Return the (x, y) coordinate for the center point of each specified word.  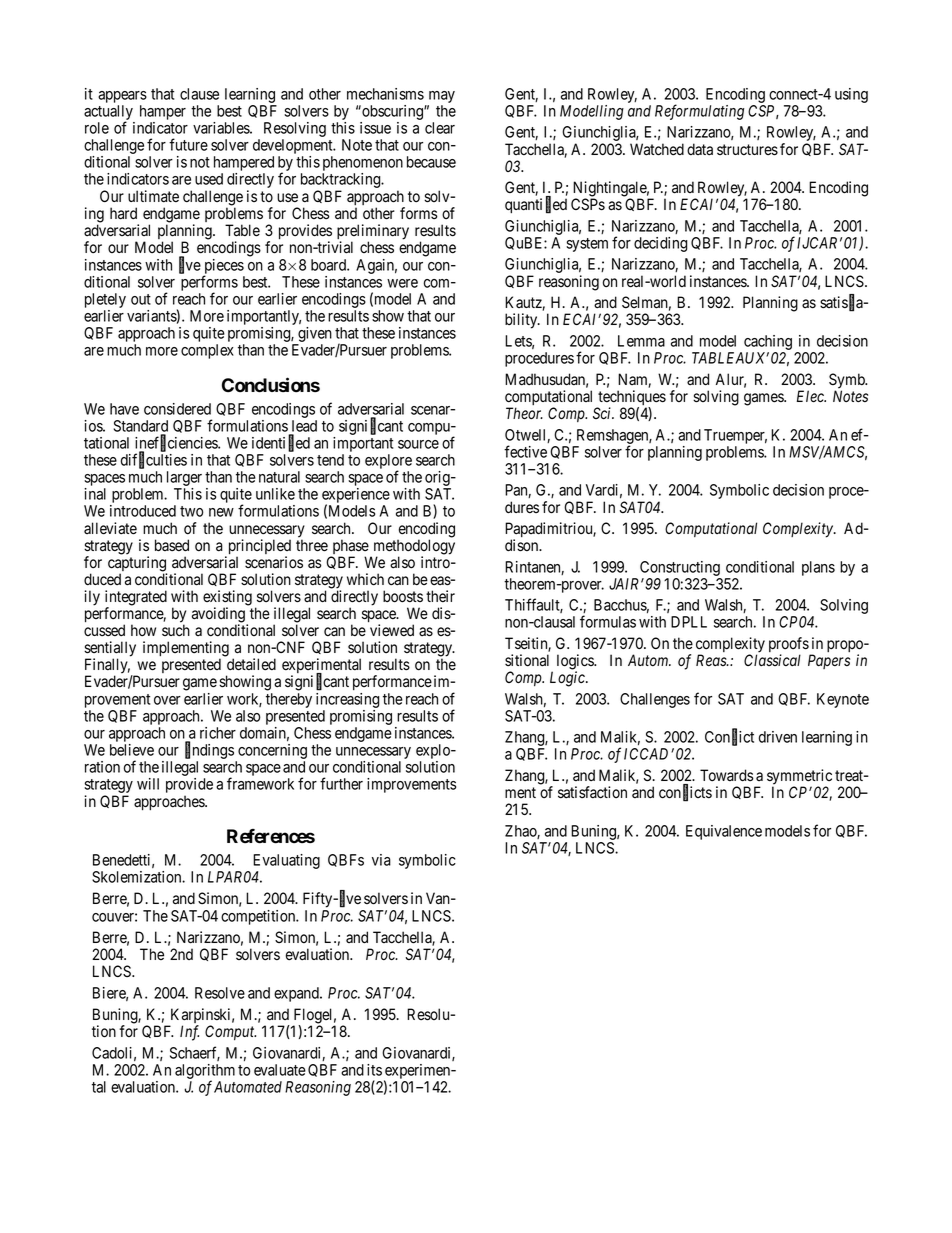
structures (747, 150)
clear (440, 128)
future (188, 144)
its (374, 1070)
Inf (189, 1033)
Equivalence (724, 832)
